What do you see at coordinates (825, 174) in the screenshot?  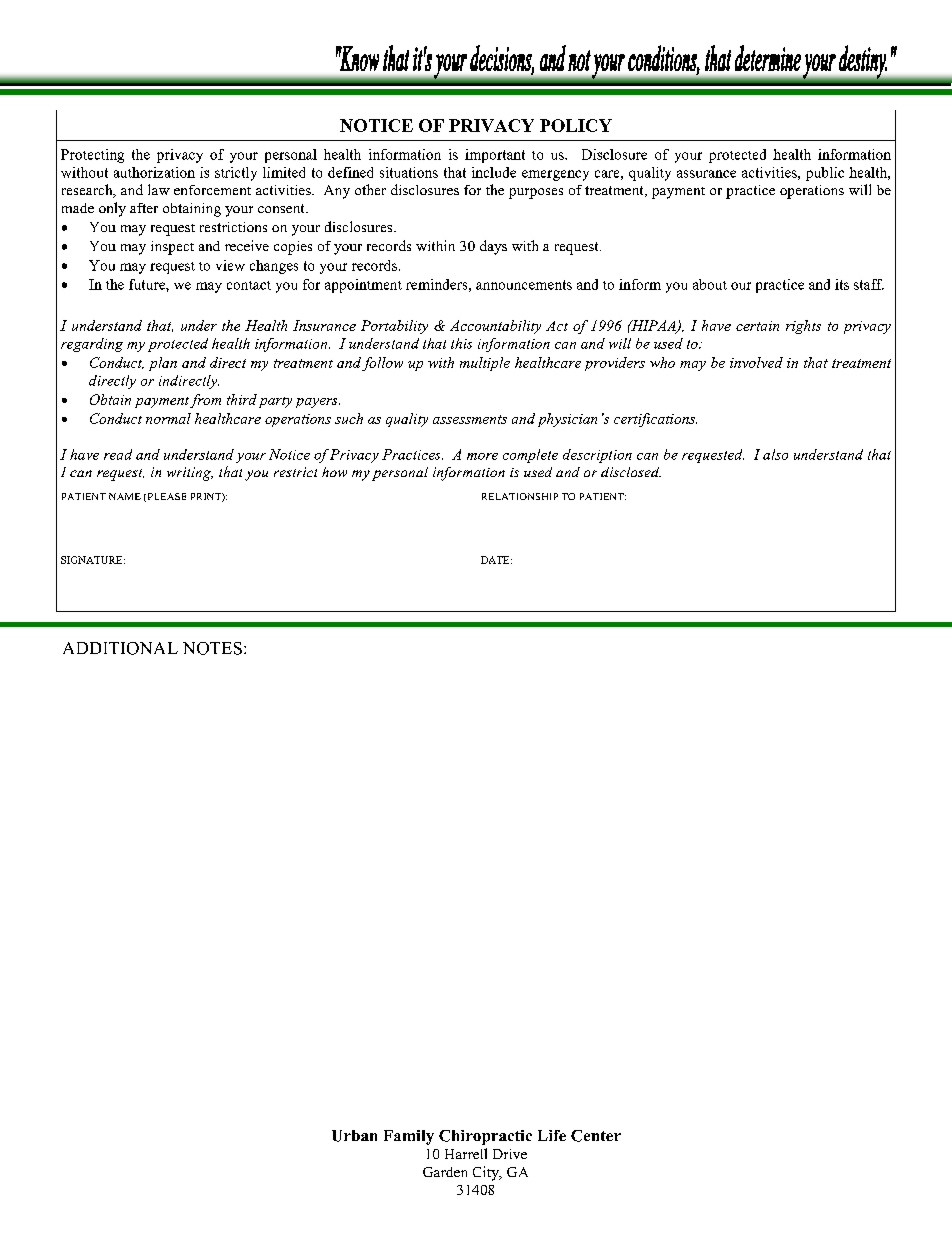 I see `public` at bounding box center [825, 174].
